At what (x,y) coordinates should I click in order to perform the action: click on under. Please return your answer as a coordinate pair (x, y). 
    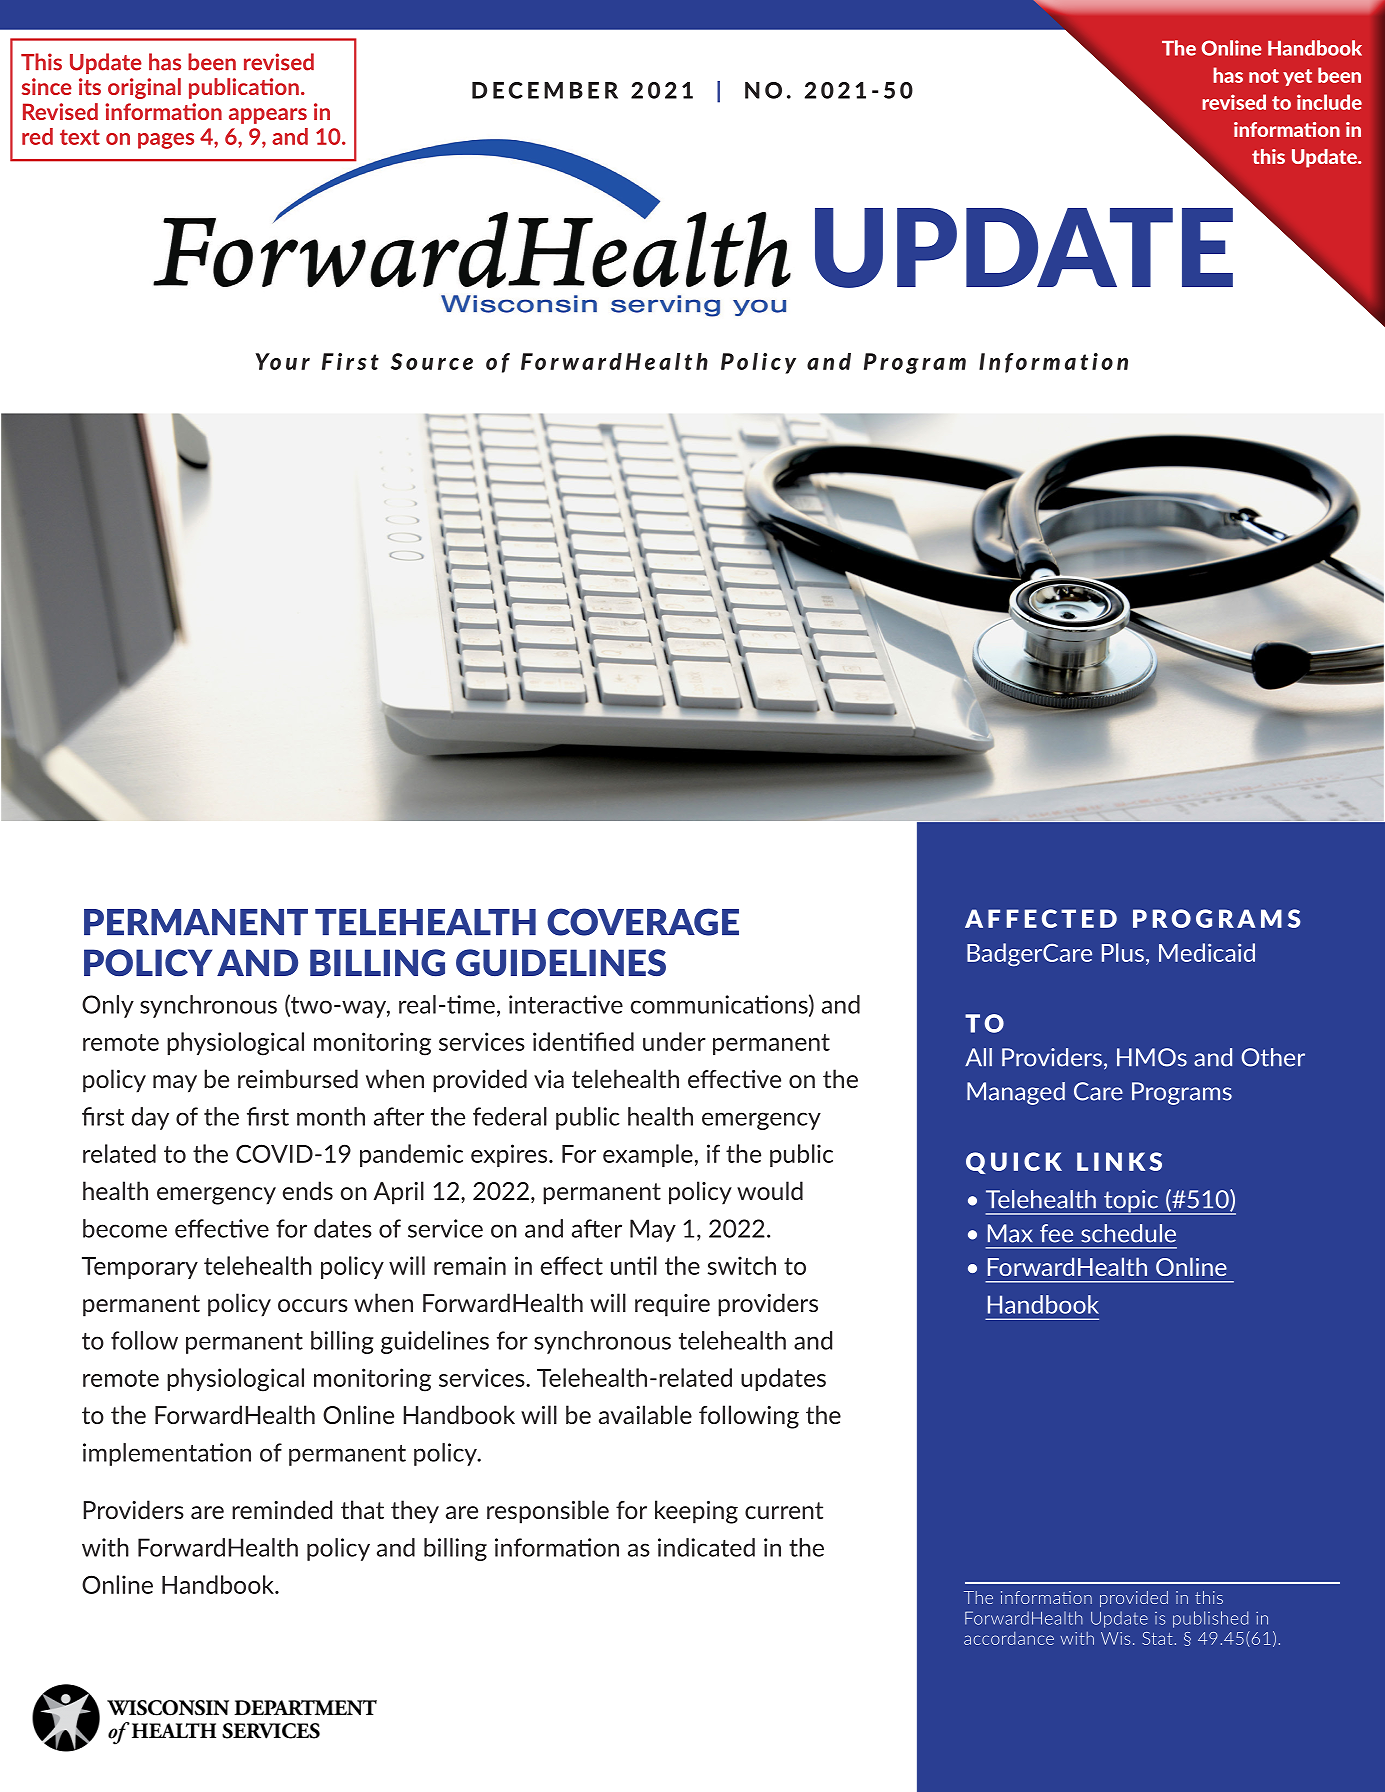
    Looking at the image, I should click on (674, 1041).
